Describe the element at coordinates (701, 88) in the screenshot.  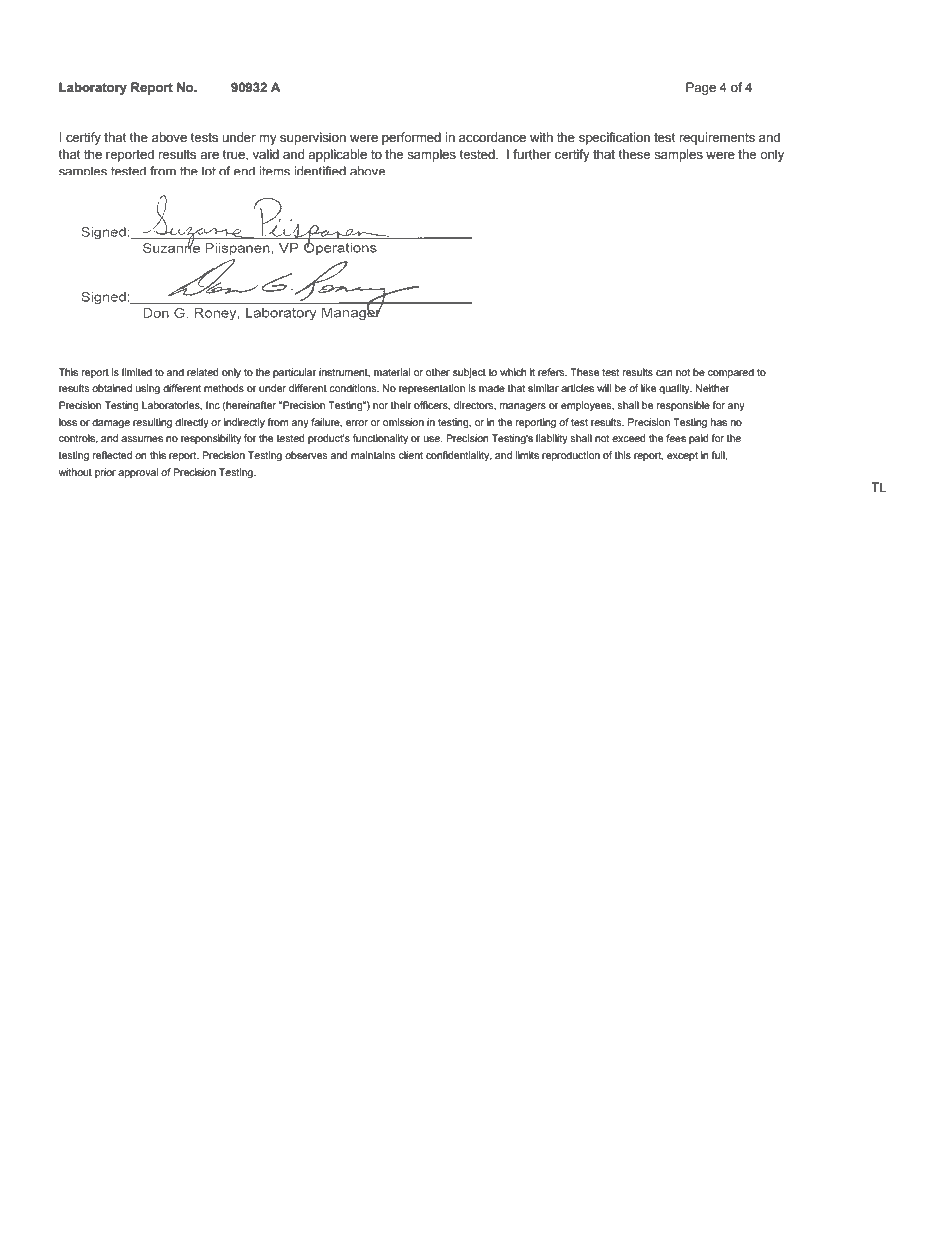
I see `Page` at that location.
